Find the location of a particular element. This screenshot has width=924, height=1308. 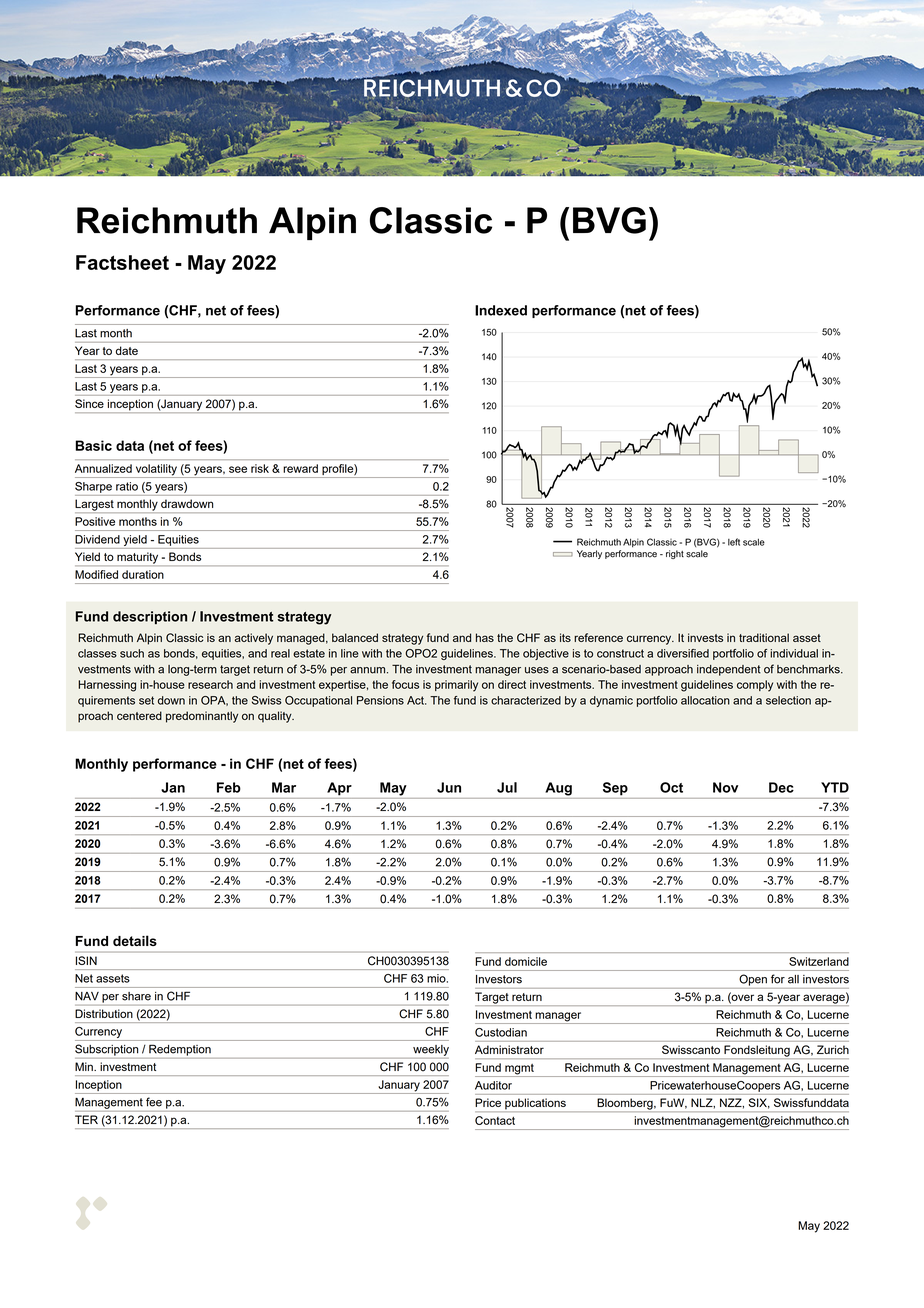

publications is located at coordinates (535, 1103).
